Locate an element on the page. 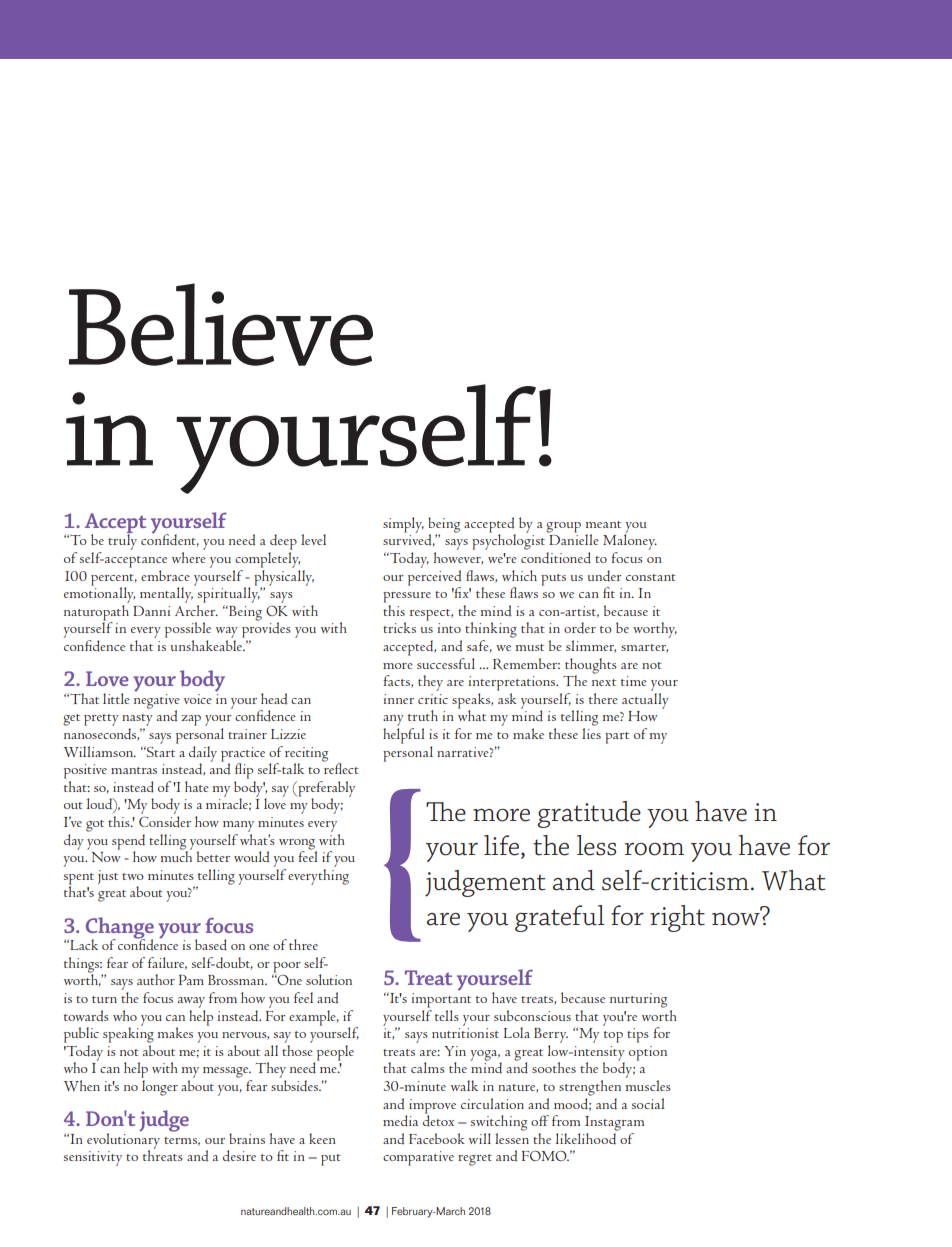 The width and height of the image is (952, 1247). Maloney is located at coordinates (630, 541).
